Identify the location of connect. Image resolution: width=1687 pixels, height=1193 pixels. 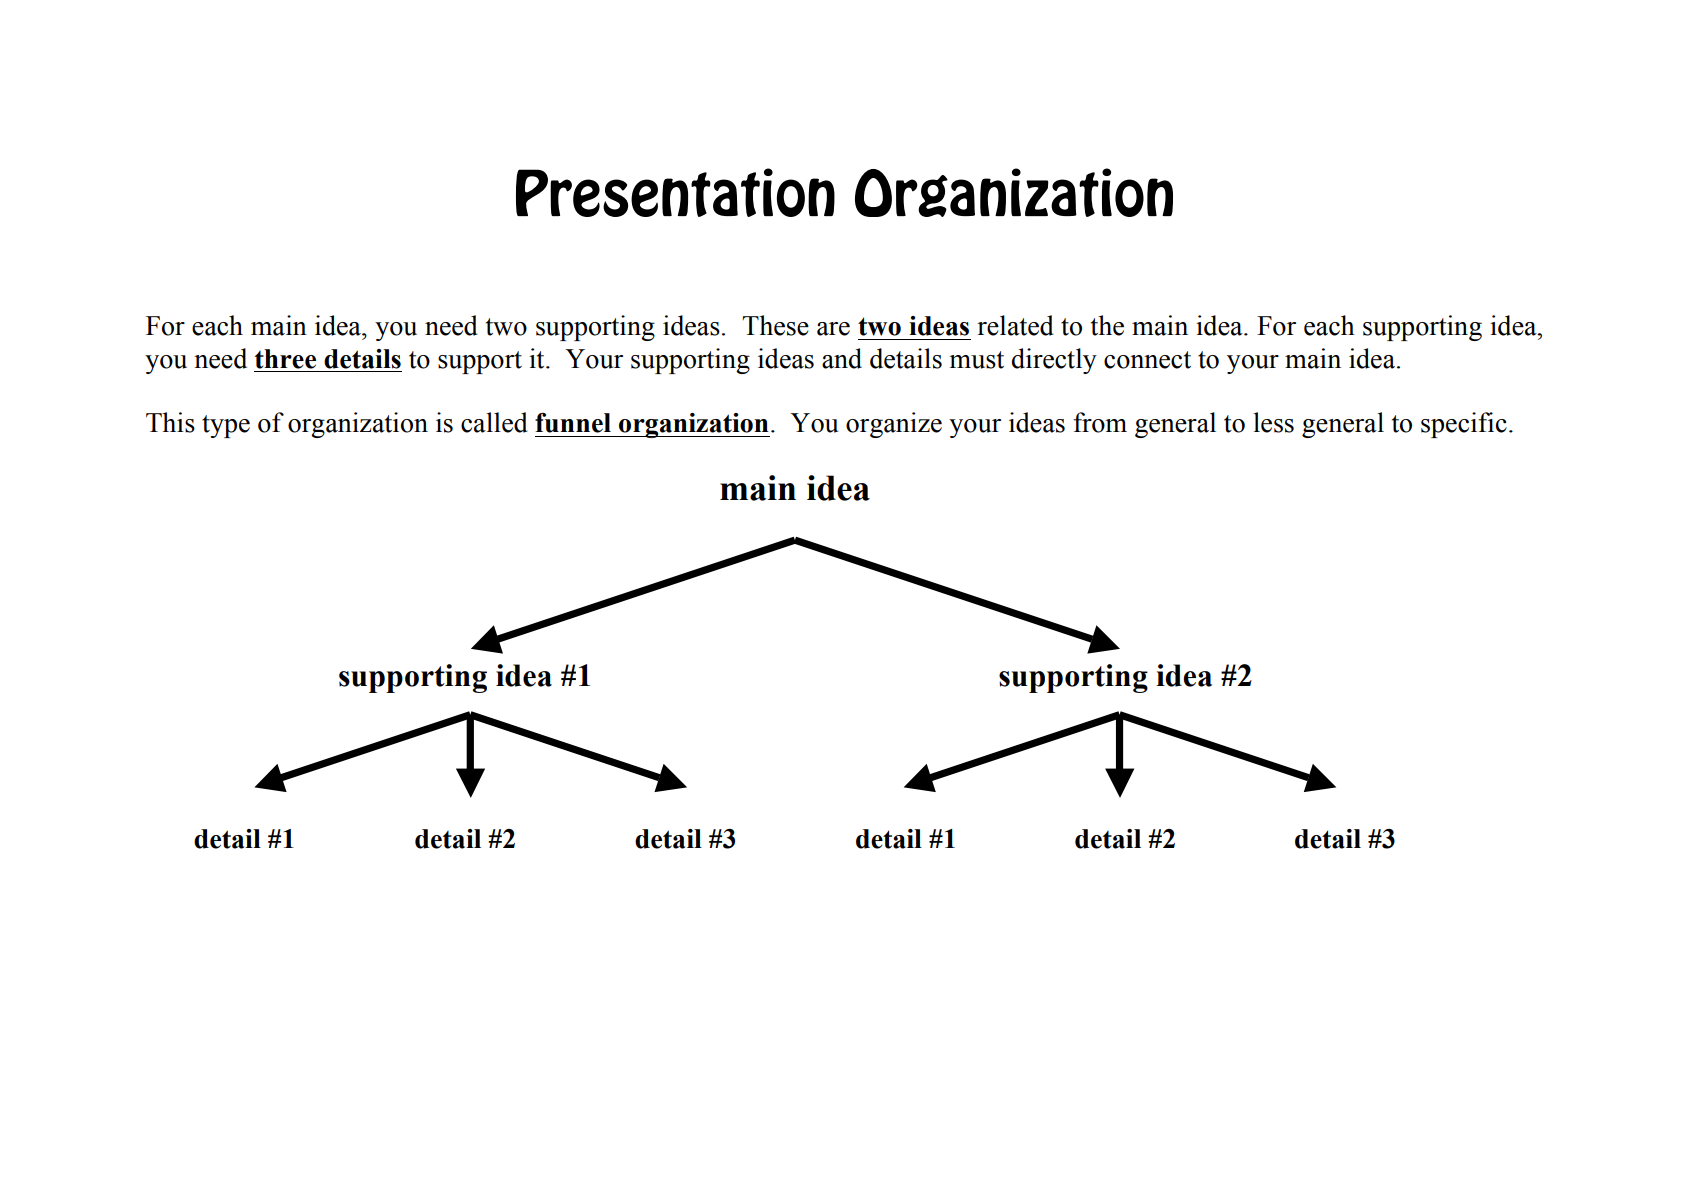
(1147, 360).
